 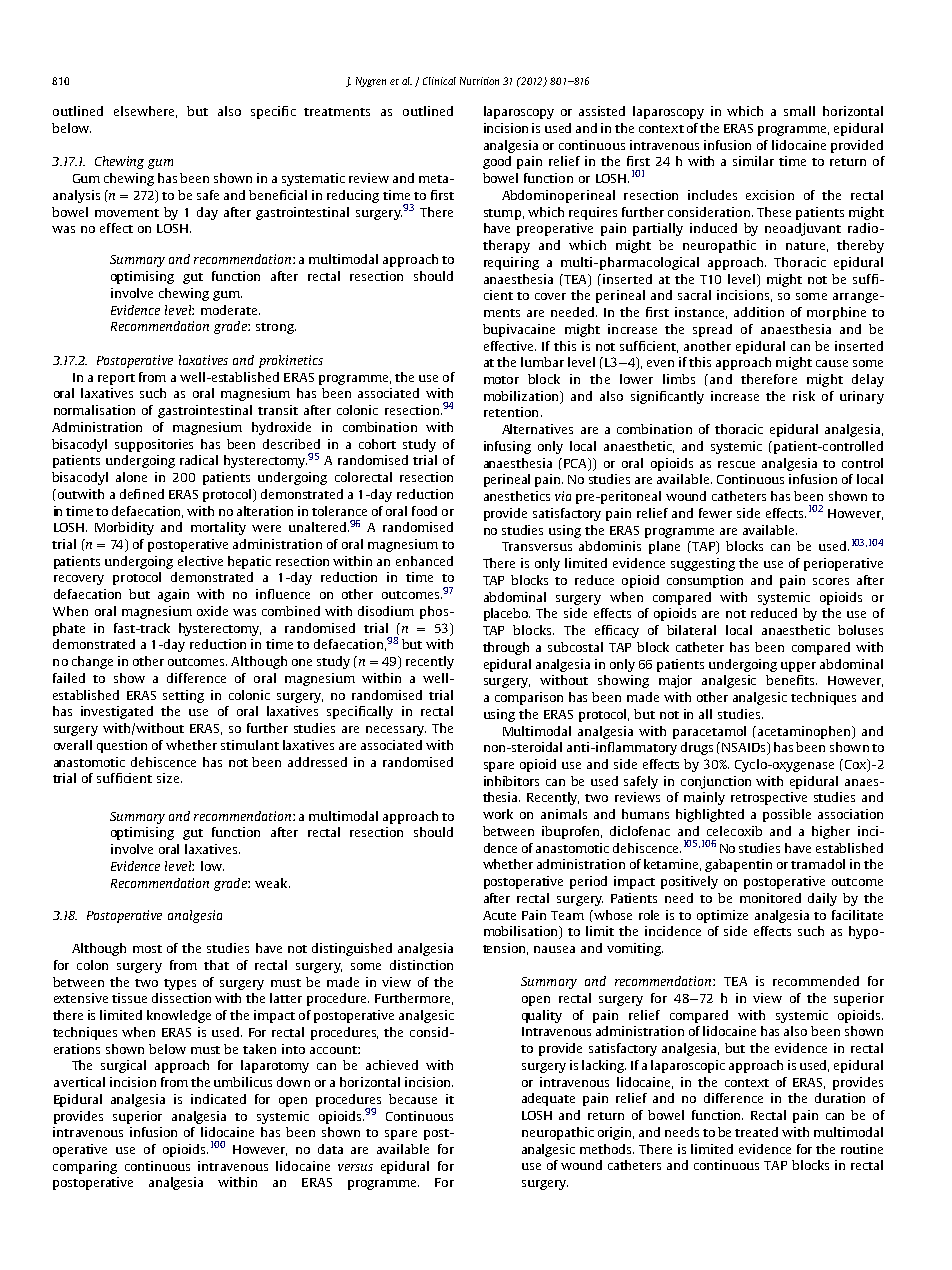 What do you see at coordinates (498, 814) in the screenshot?
I see `work` at bounding box center [498, 814].
